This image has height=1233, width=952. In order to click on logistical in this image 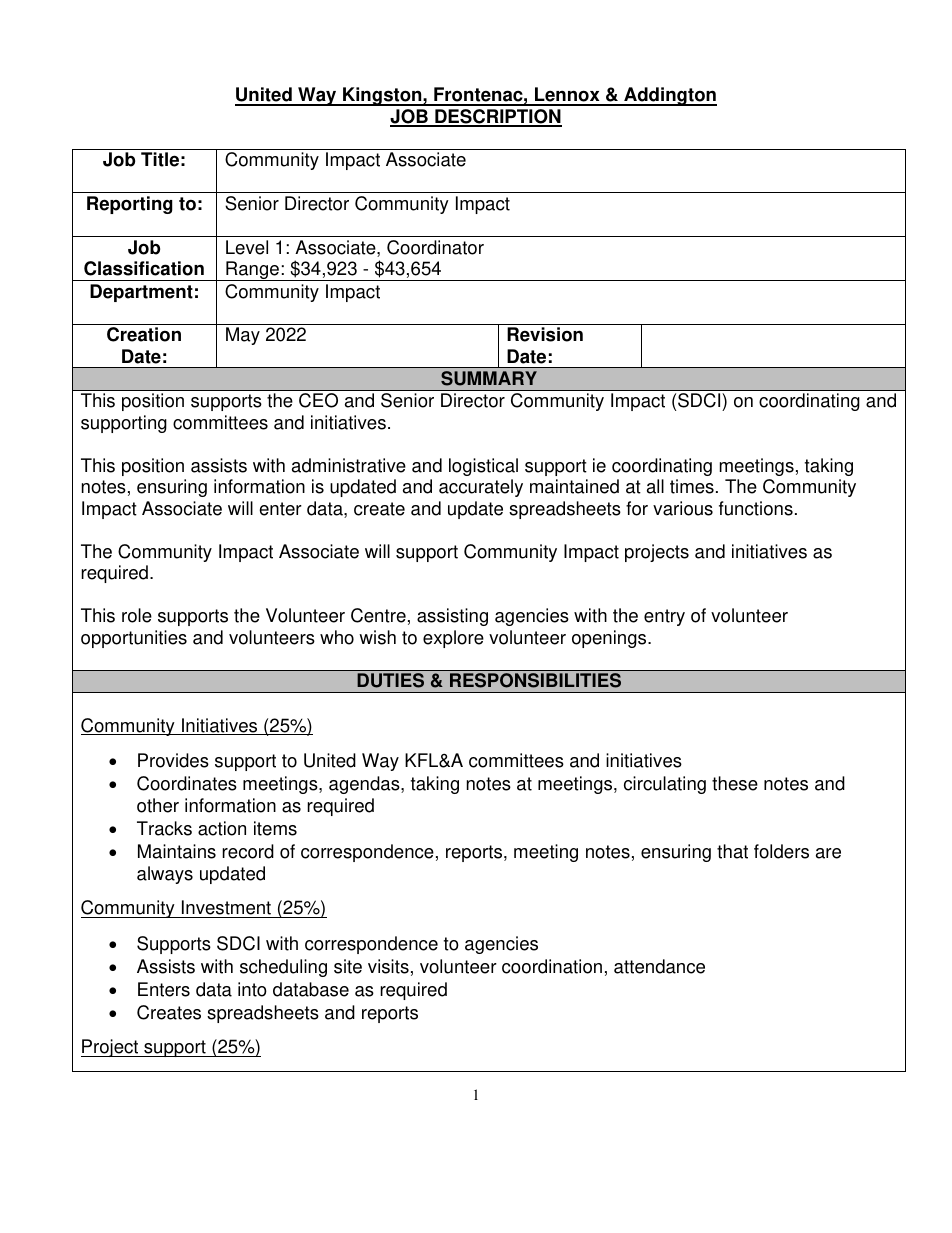, I will do `click(483, 467)`.
